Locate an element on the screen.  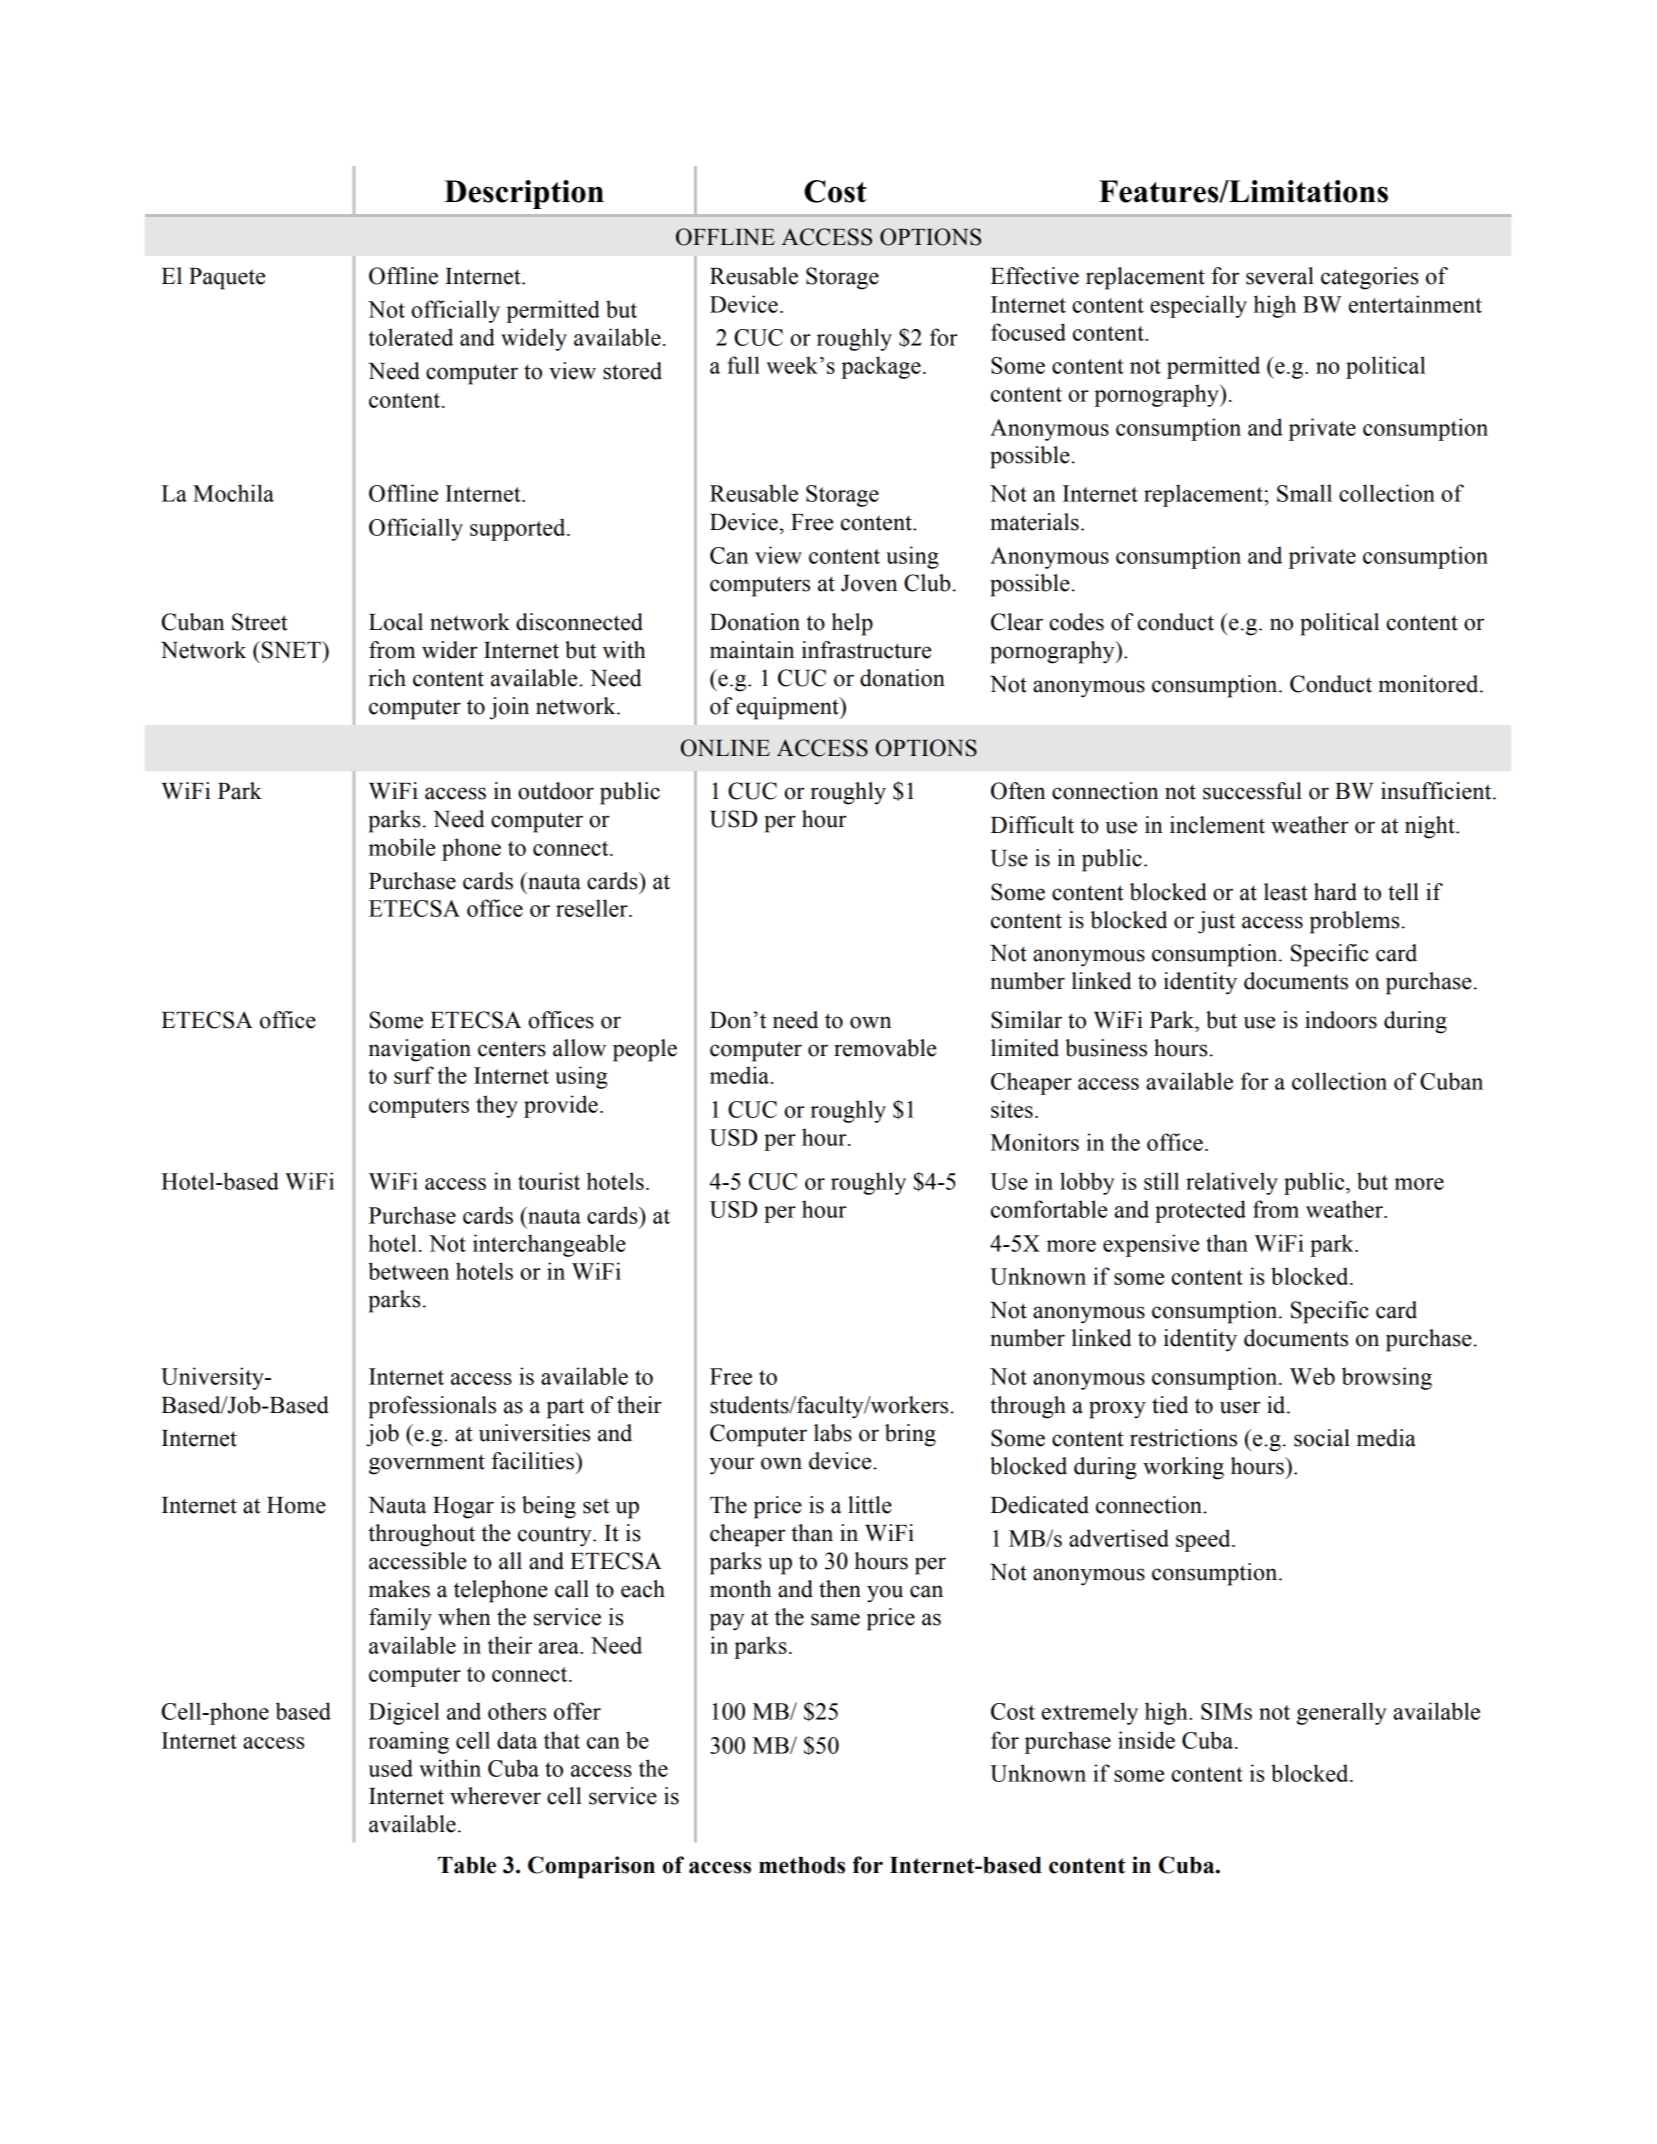
social is located at coordinates (1322, 1438).
